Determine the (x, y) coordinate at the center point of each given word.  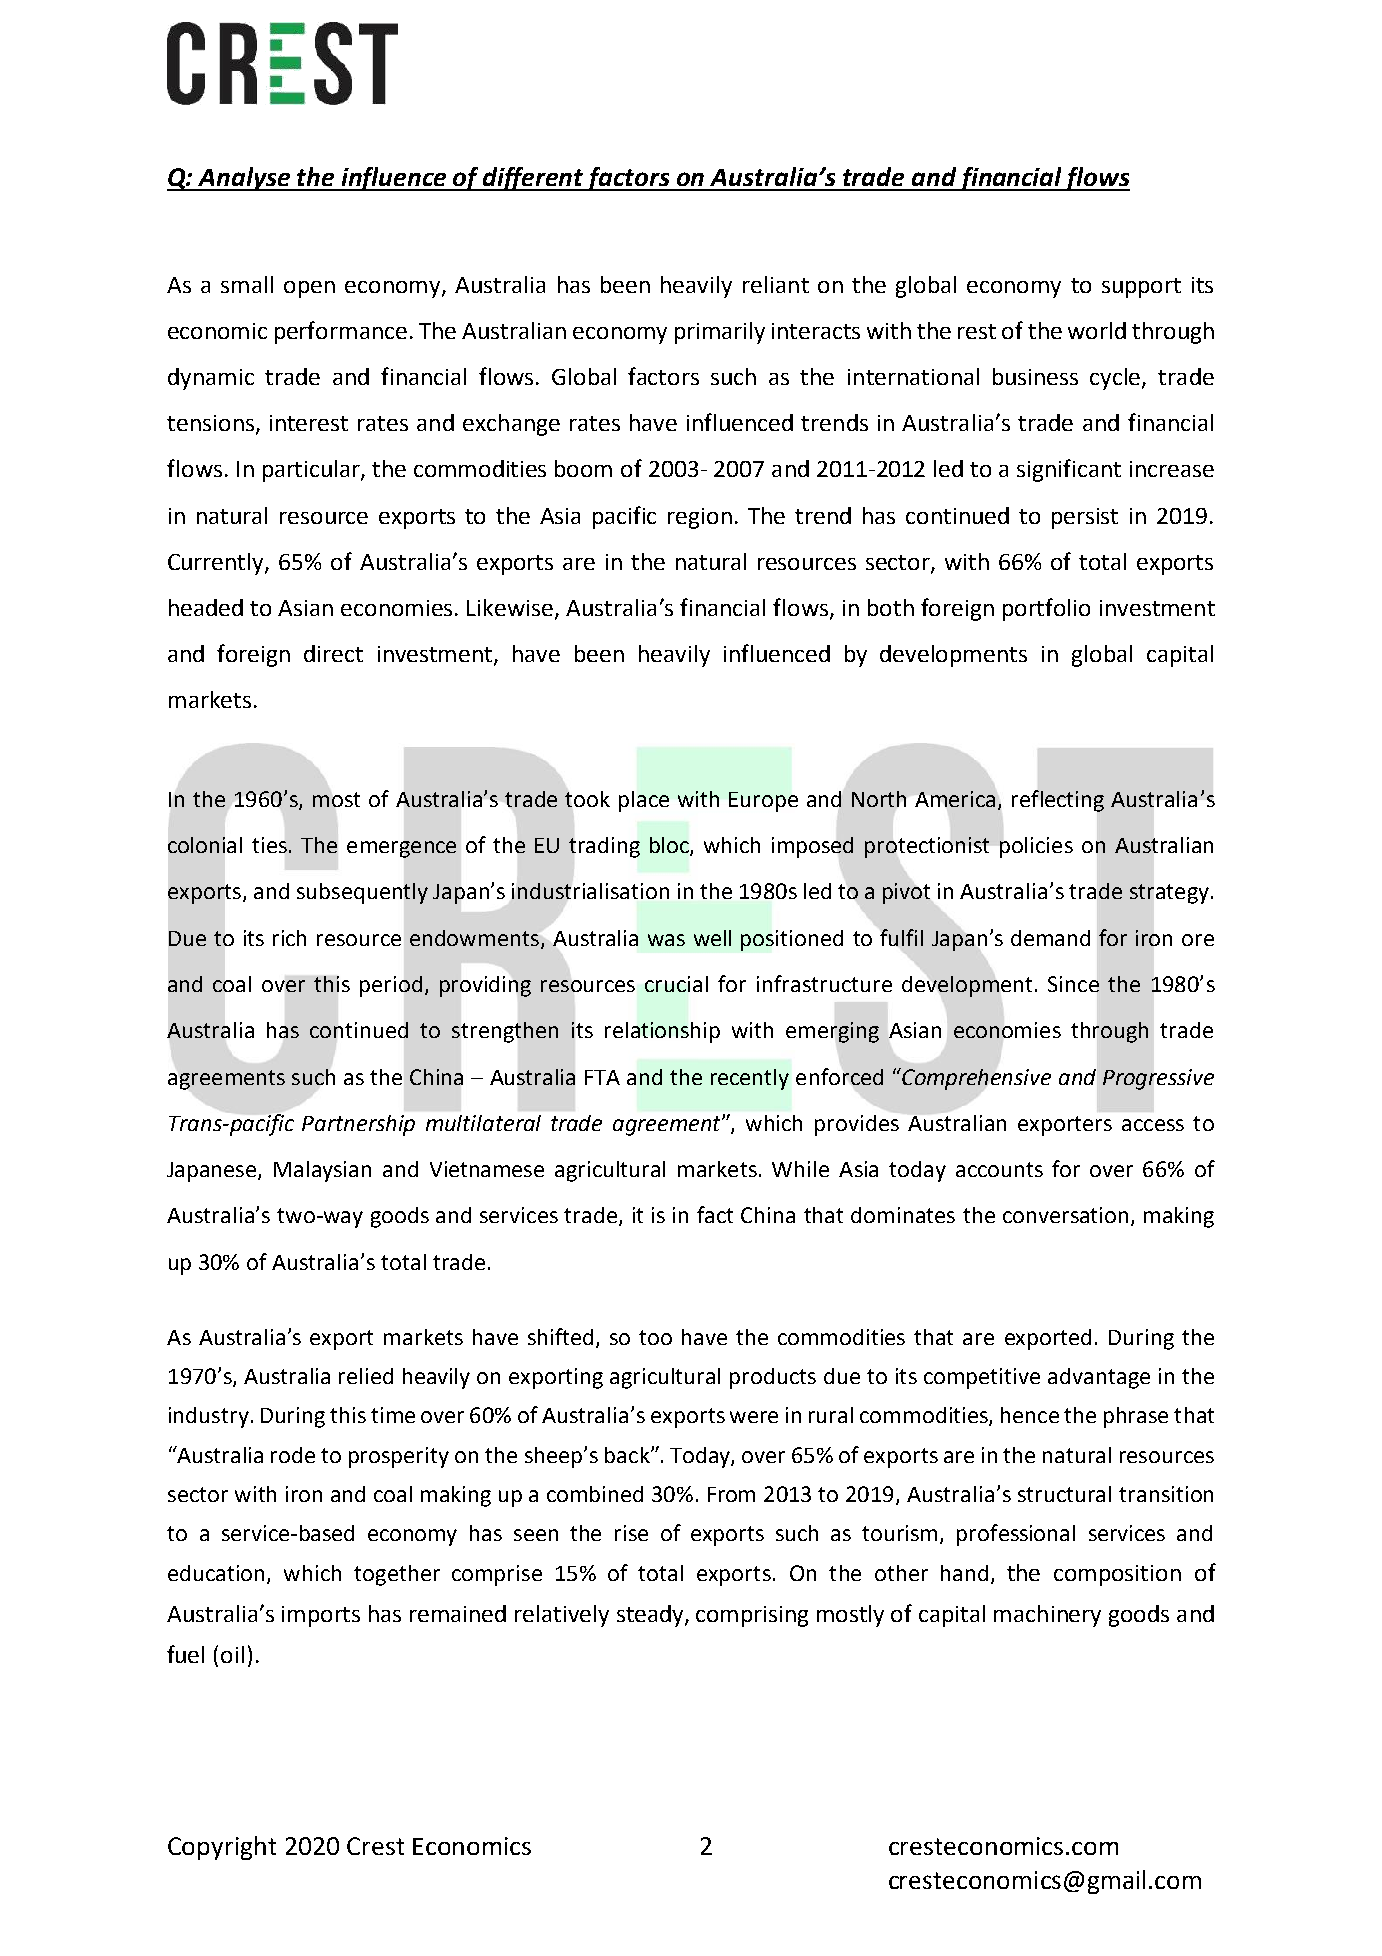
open (309, 289)
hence (1030, 1415)
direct (333, 653)
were (754, 1417)
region (700, 518)
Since (1073, 984)
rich (289, 938)
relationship (662, 1032)
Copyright (222, 1848)
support (1141, 288)
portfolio (1046, 609)
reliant (776, 284)
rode (293, 1455)
